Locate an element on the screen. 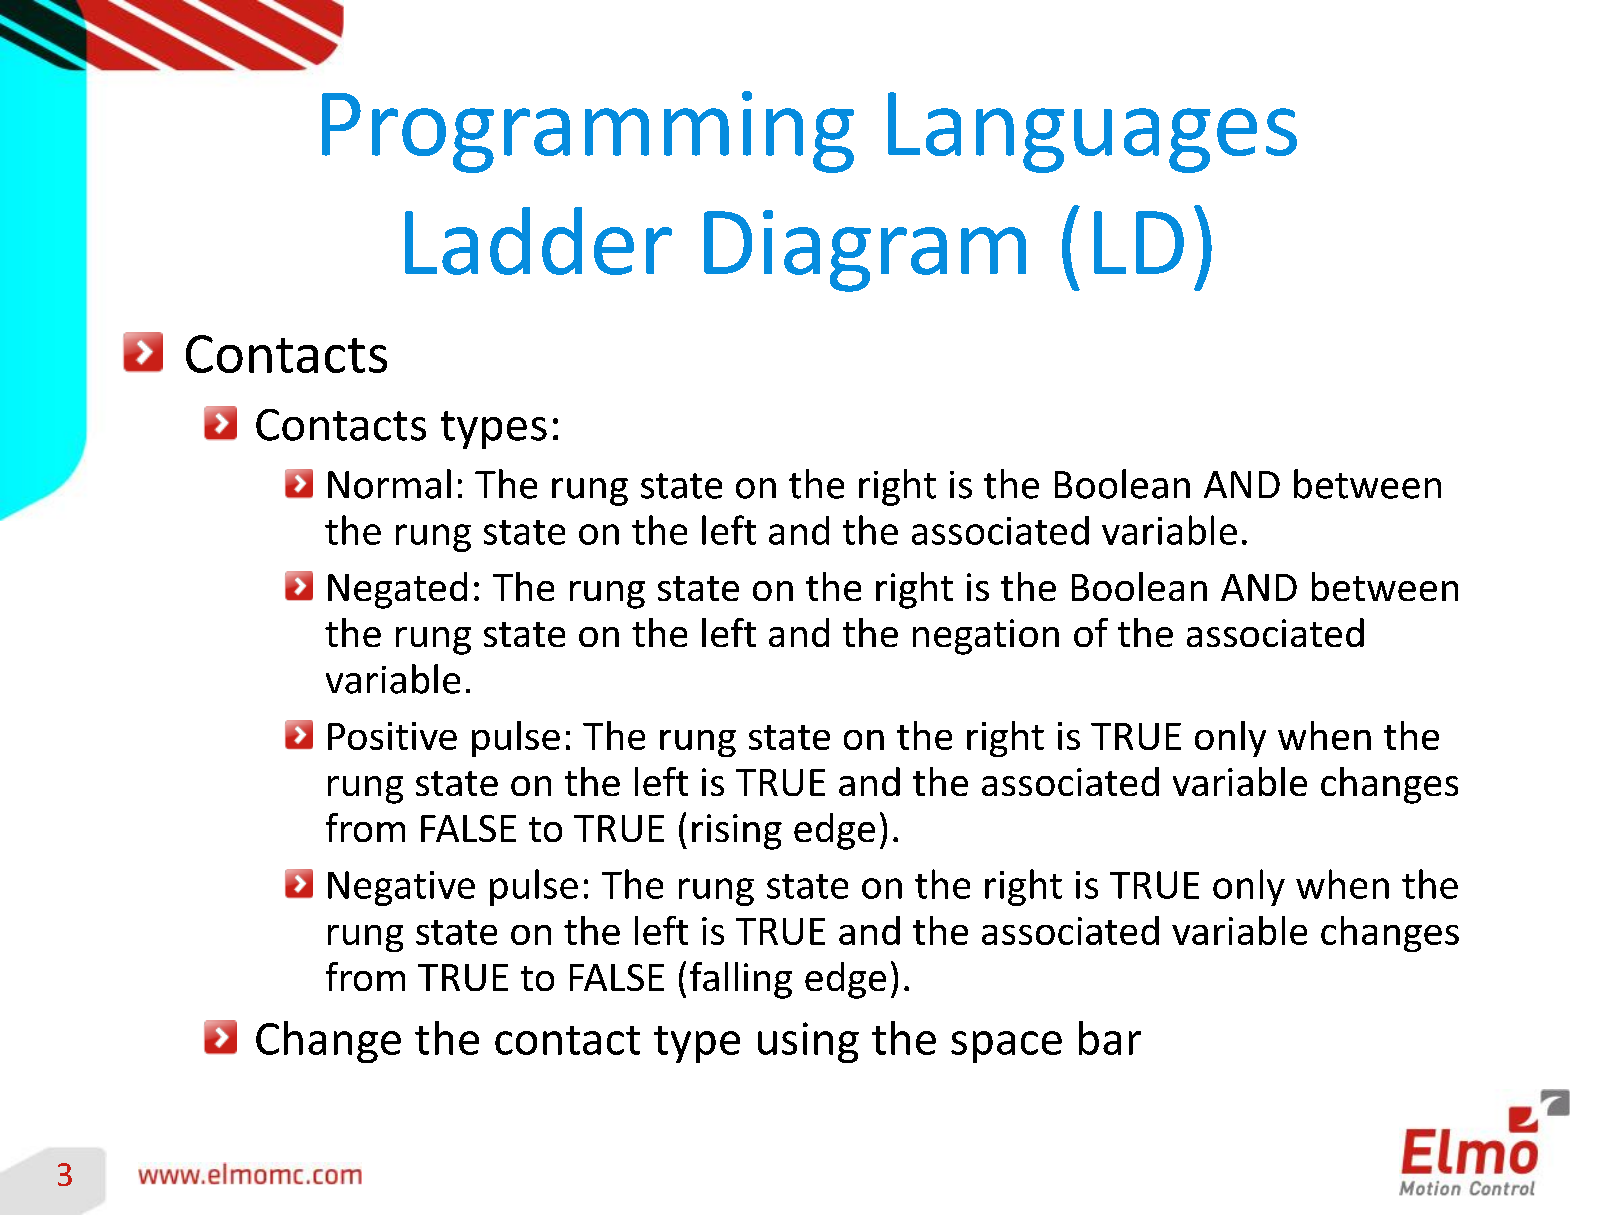 The width and height of the screenshot is (1620, 1215). rising is located at coordinates (737, 832).
